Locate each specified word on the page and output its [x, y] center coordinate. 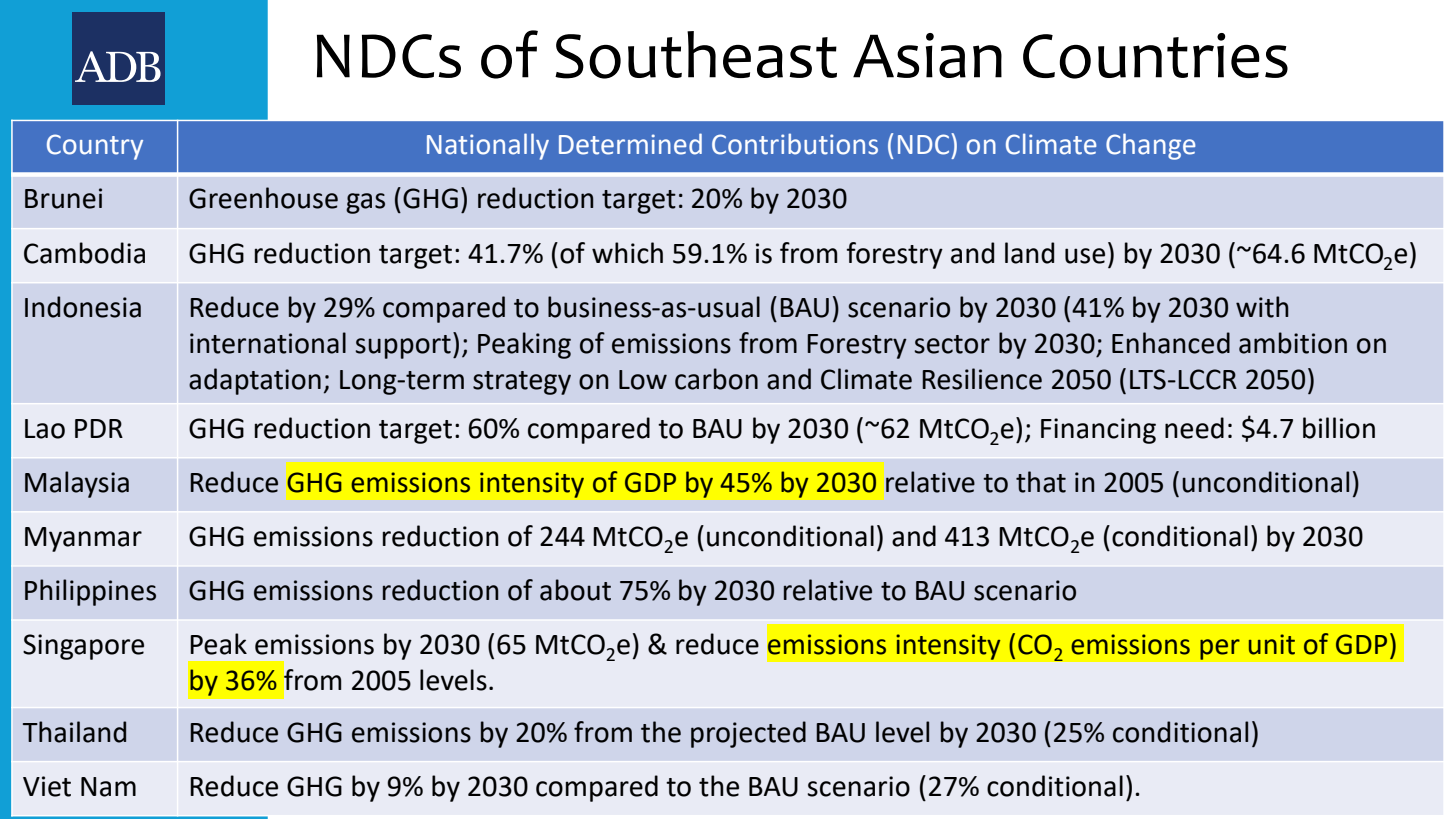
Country [95, 147]
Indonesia [83, 307]
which [627, 253]
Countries [1155, 56]
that [1041, 482]
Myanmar [83, 539]
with [1262, 307]
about [575, 590]
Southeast [696, 55]
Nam [108, 787]
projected [748, 734]
